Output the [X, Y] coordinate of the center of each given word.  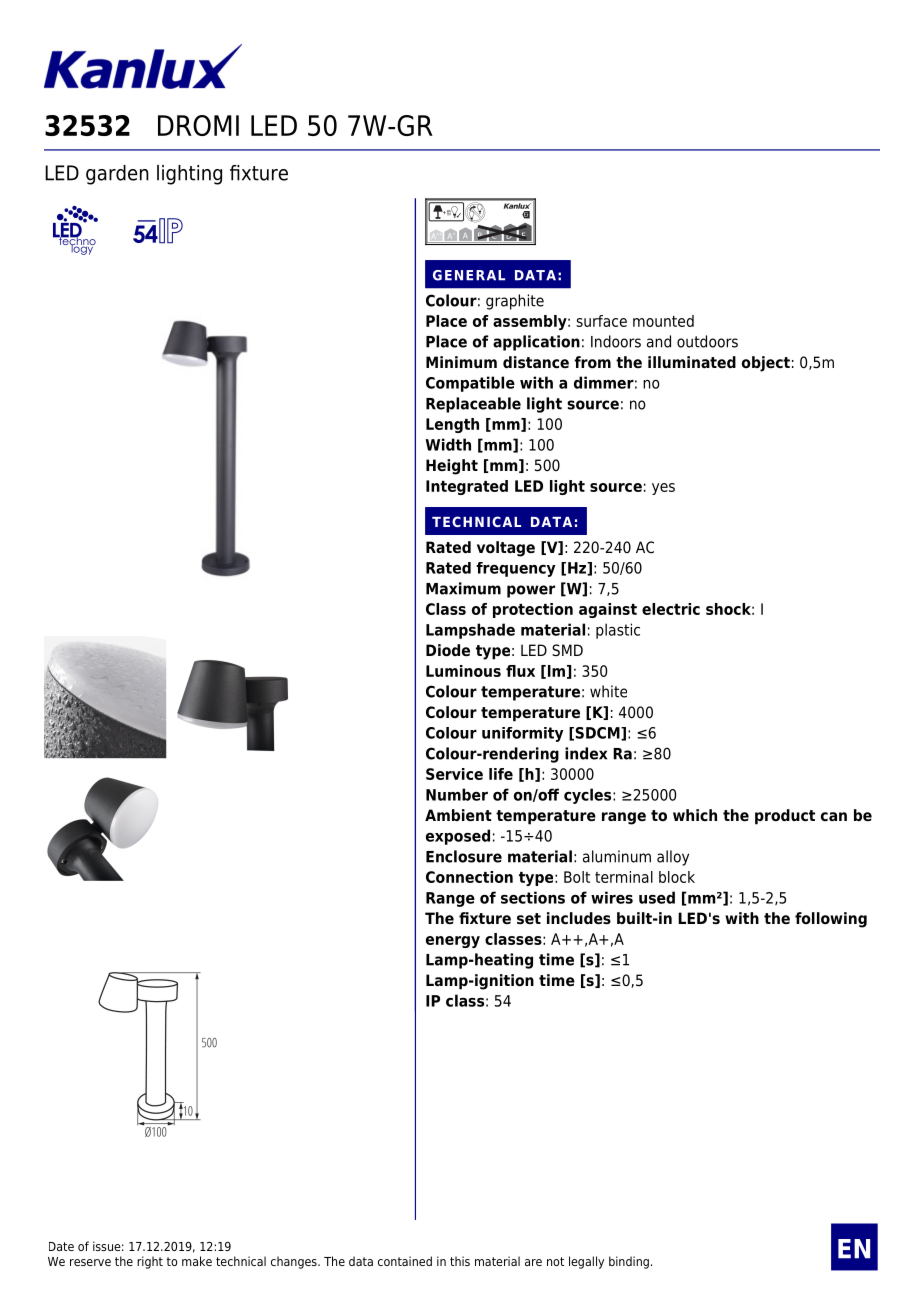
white [608, 691]
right [150, 1262]
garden [117, 175]
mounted [663, 321]
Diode [448, 650]
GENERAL [469, 275]
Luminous [463, 671]
